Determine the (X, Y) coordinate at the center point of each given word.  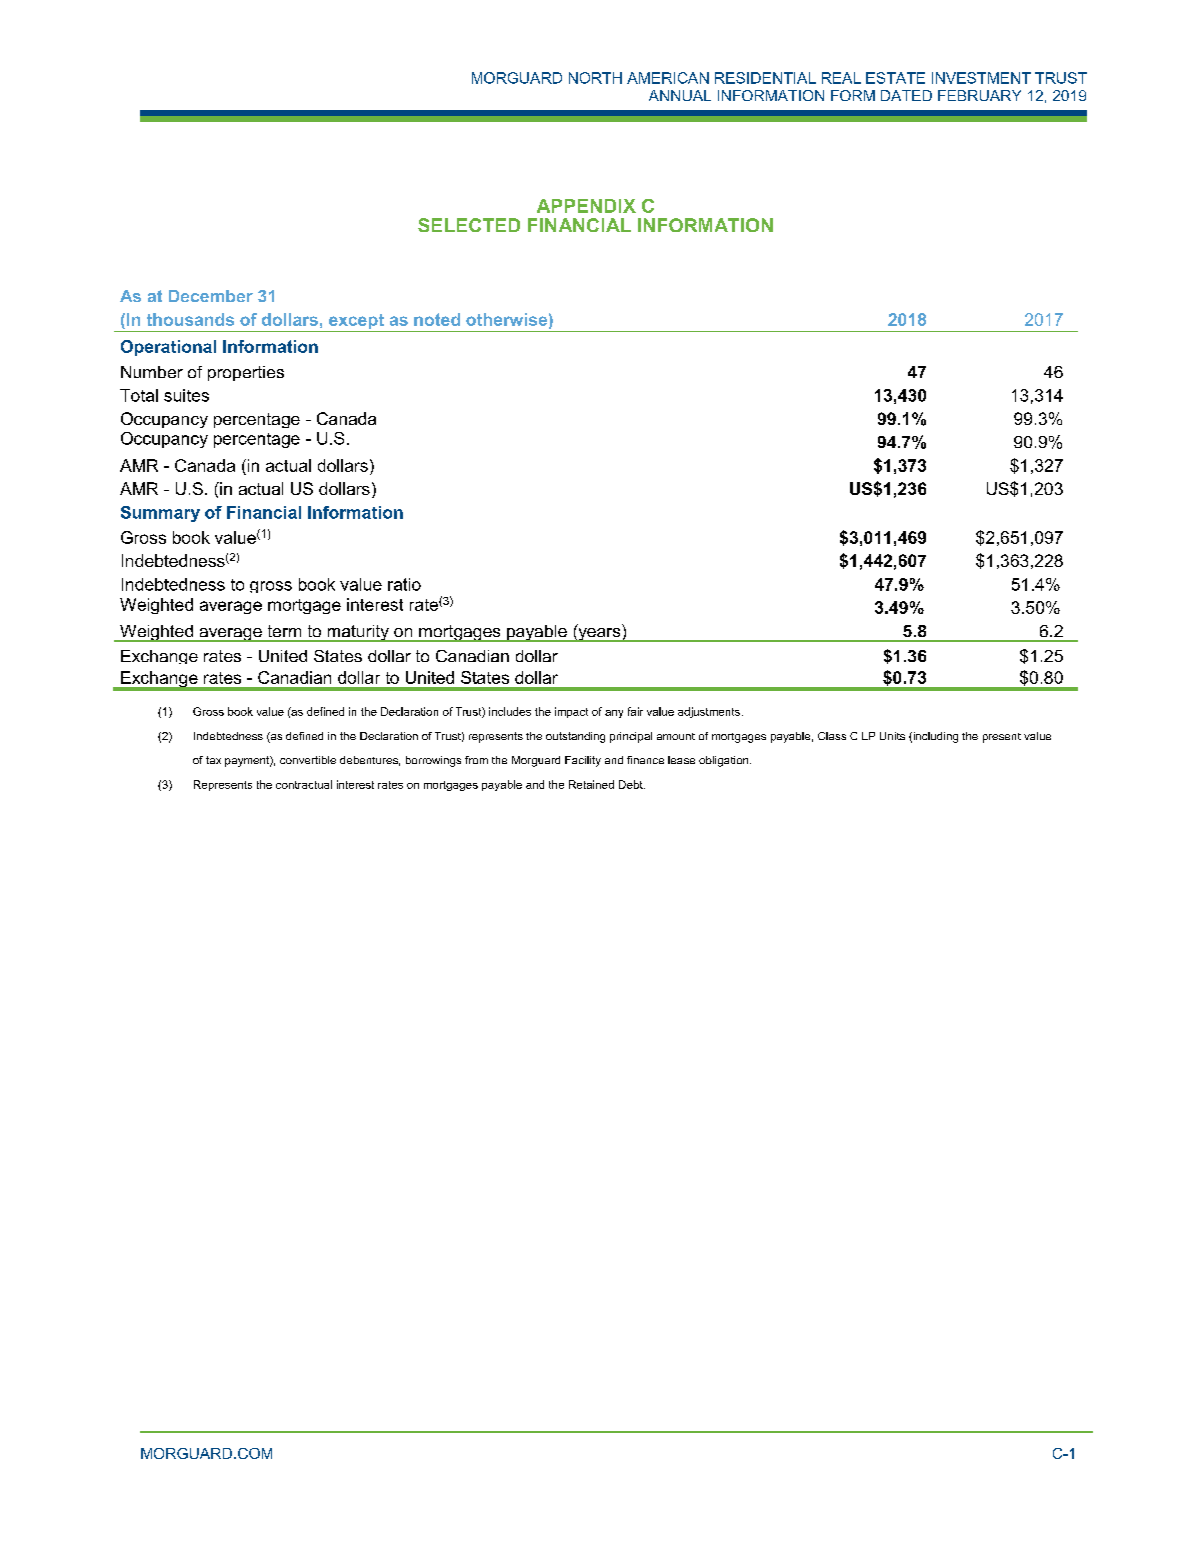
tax (213, 760)
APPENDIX (586, 206)
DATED (906, 95)
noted (437, 319)
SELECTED (469, 225)
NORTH (595, 78)
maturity (358, 633)
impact (571, 712)
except (356, 323)
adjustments (709, 712)
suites (186, 395)
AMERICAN (668, 78)
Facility (583, 761)
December (211, 296)
